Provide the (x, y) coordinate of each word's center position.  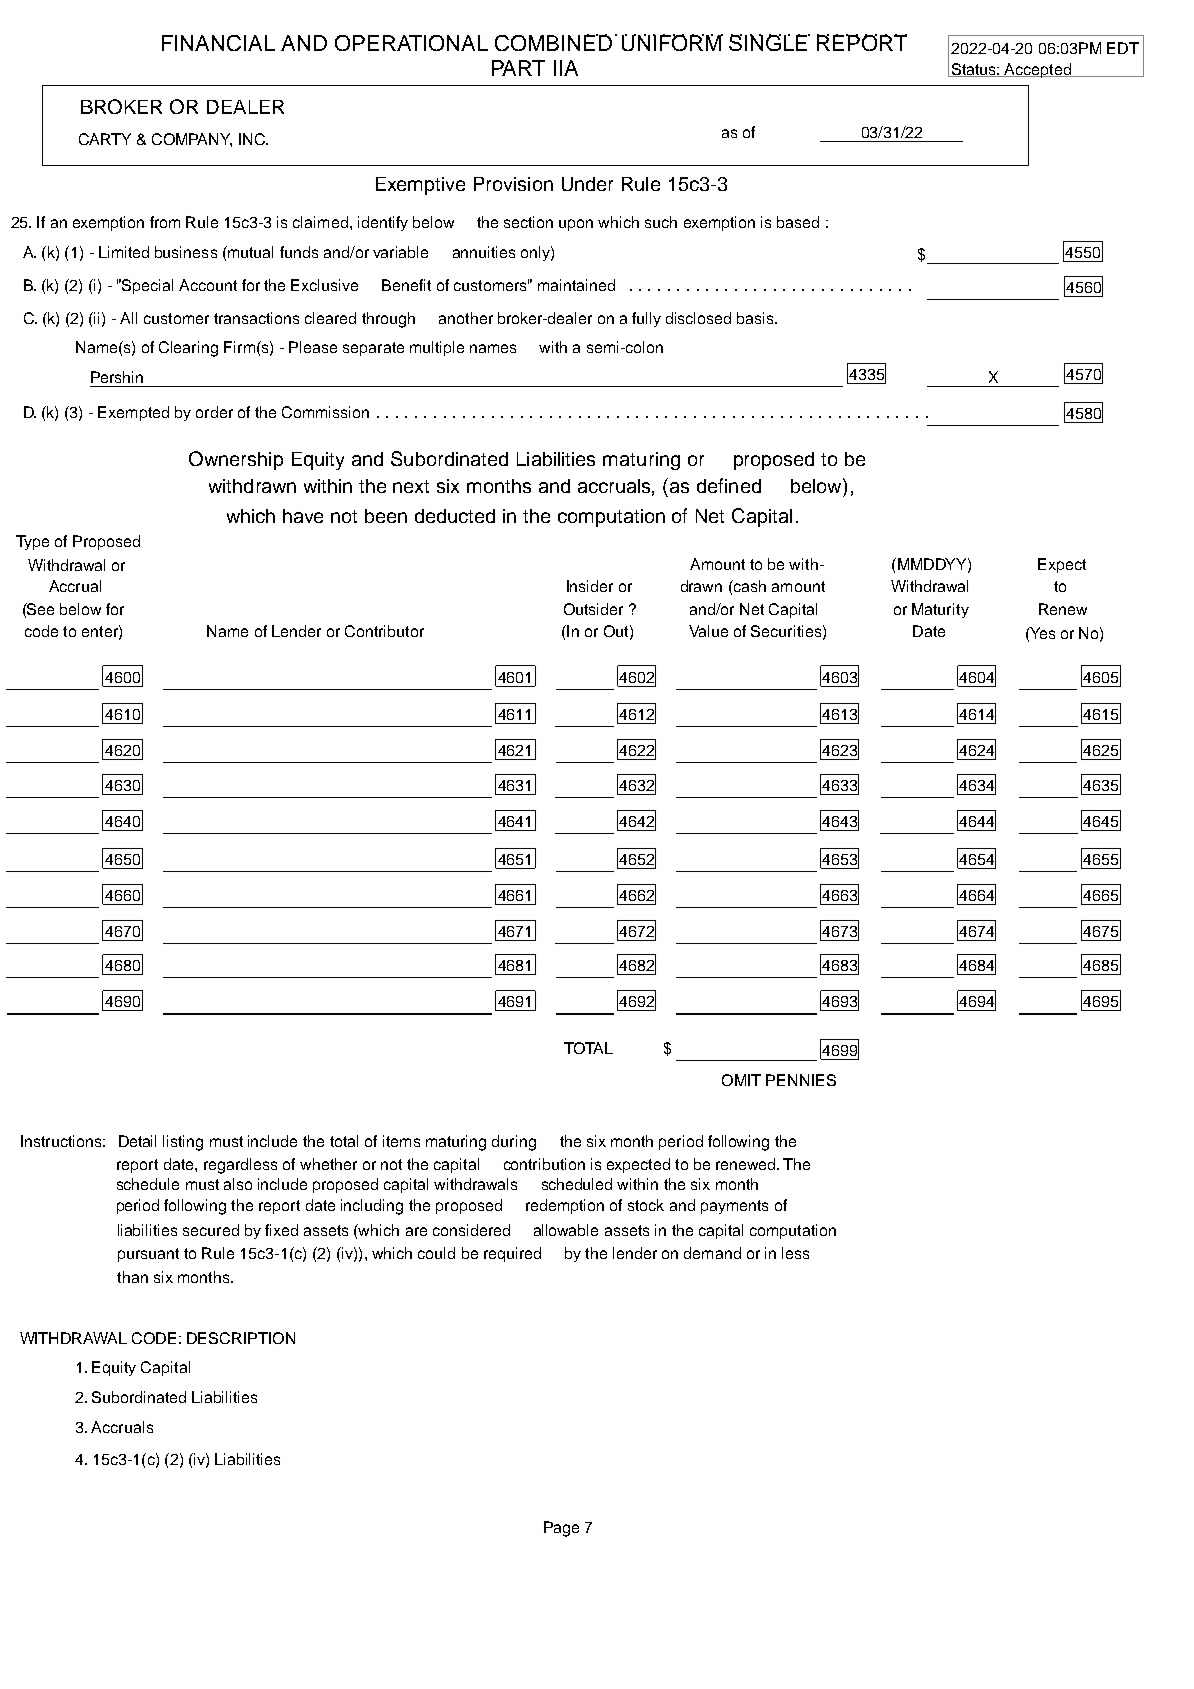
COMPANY (192, 140)
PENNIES (801, 1080)
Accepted (1038, 70)
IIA (566, 68)
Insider (590, 586)
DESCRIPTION (241, 1338)
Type (32, 542)
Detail (137, 1141)
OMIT (741, 1080)
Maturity (940, 610)
